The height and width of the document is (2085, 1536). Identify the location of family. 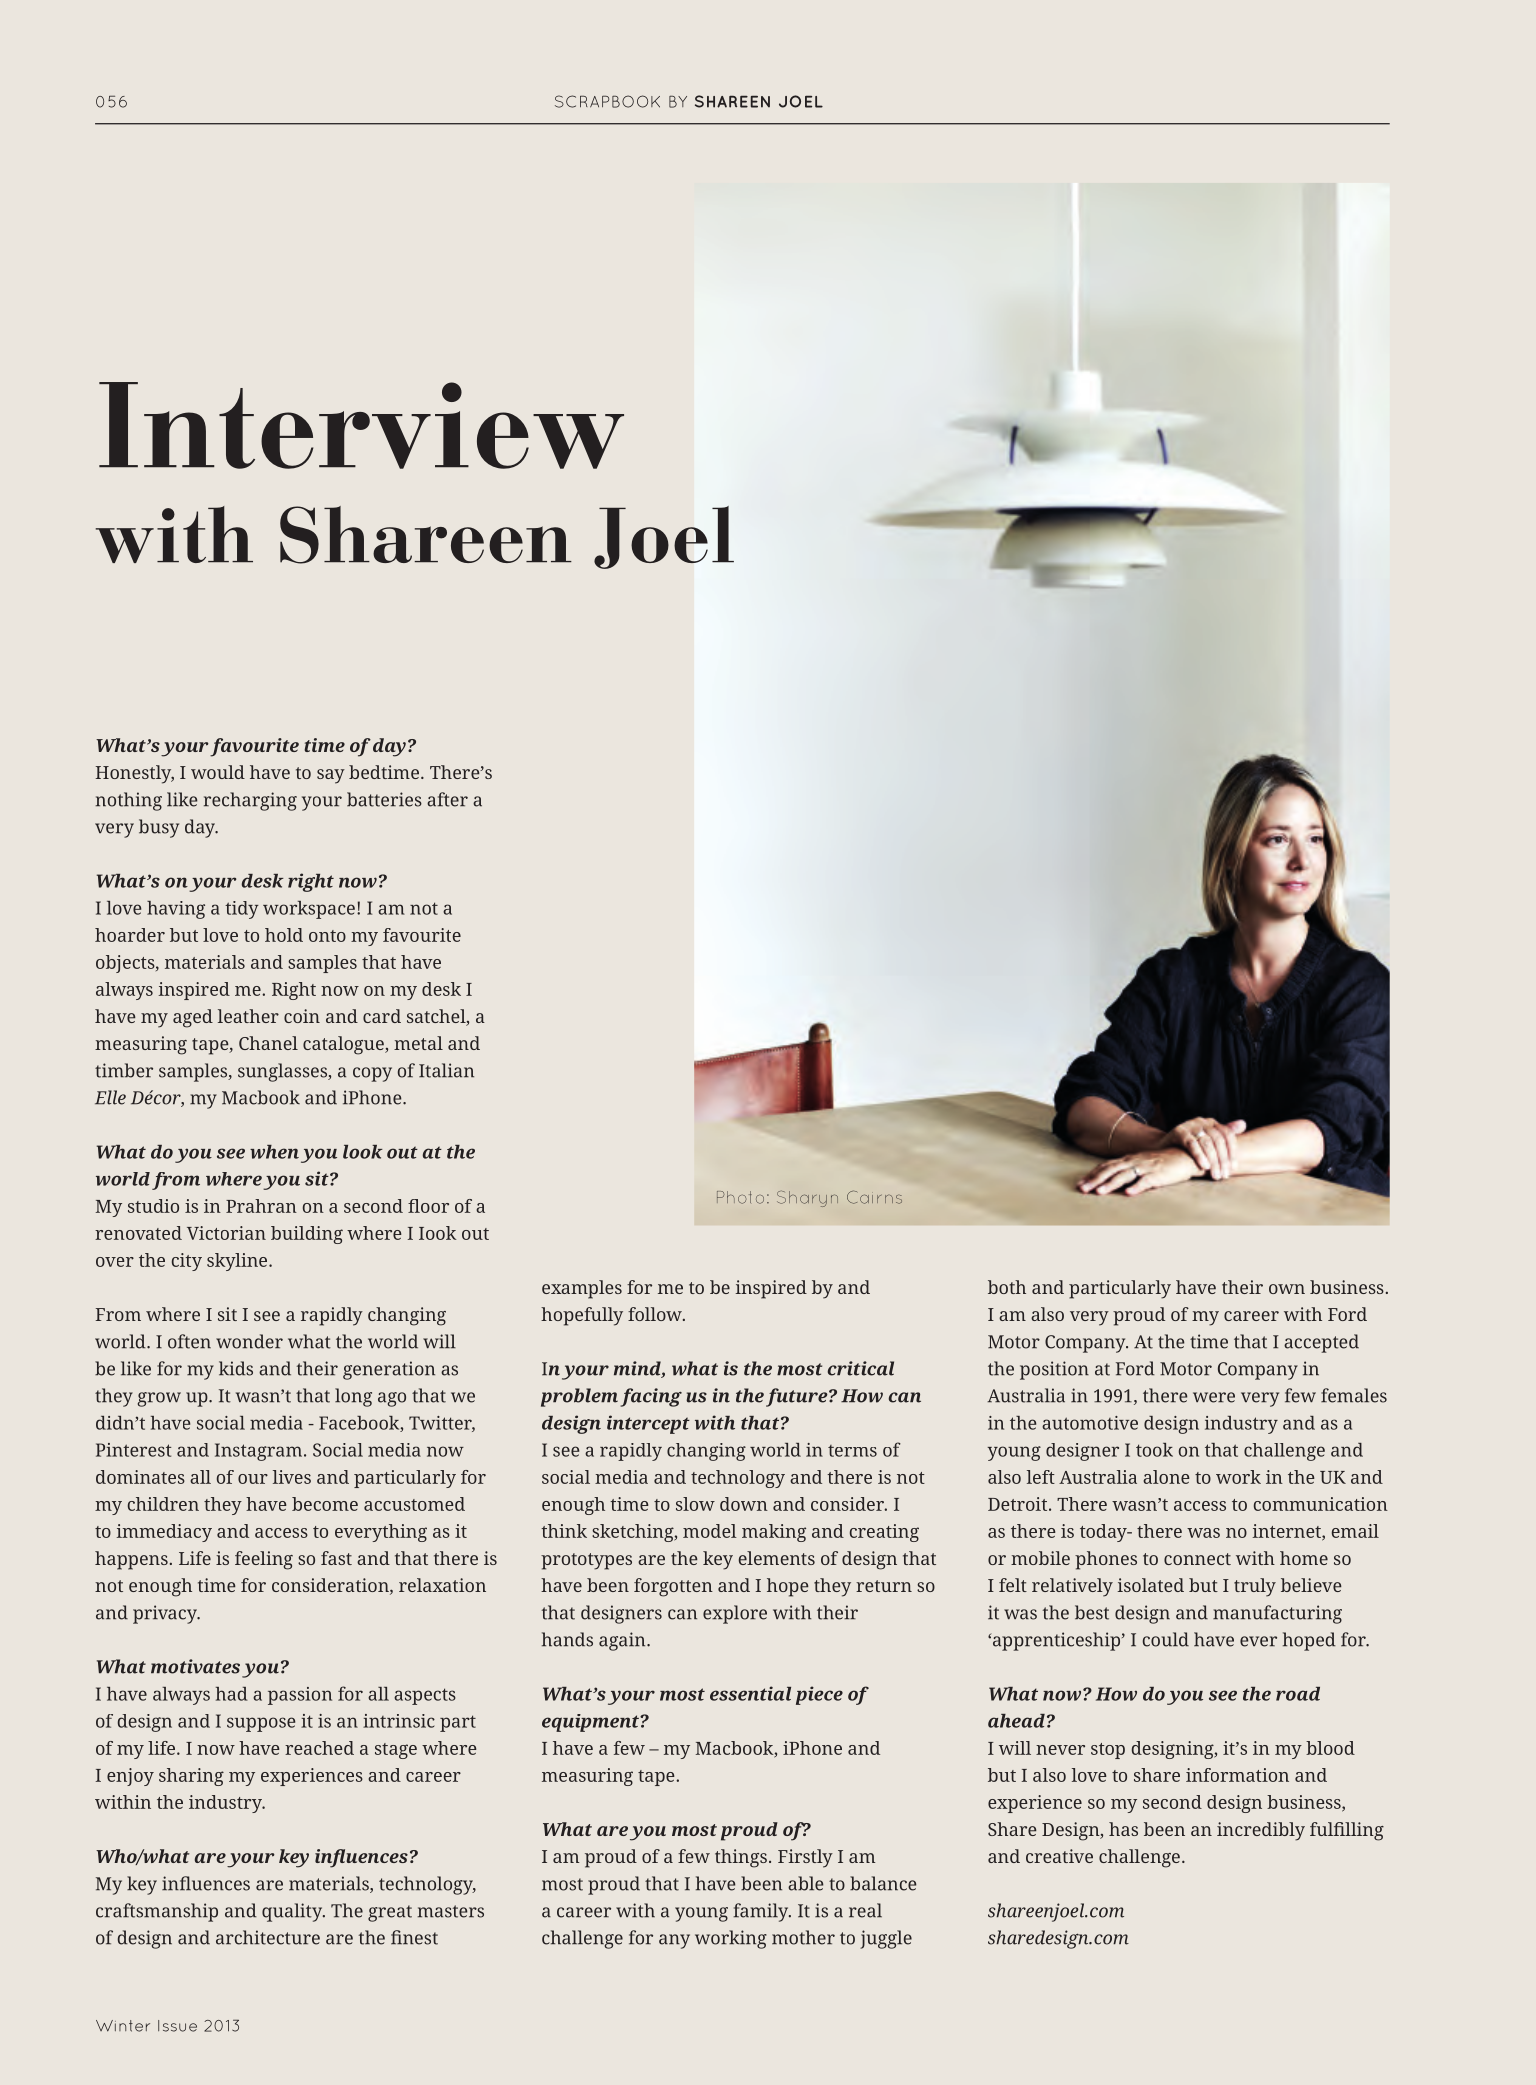
(762, 1912).
